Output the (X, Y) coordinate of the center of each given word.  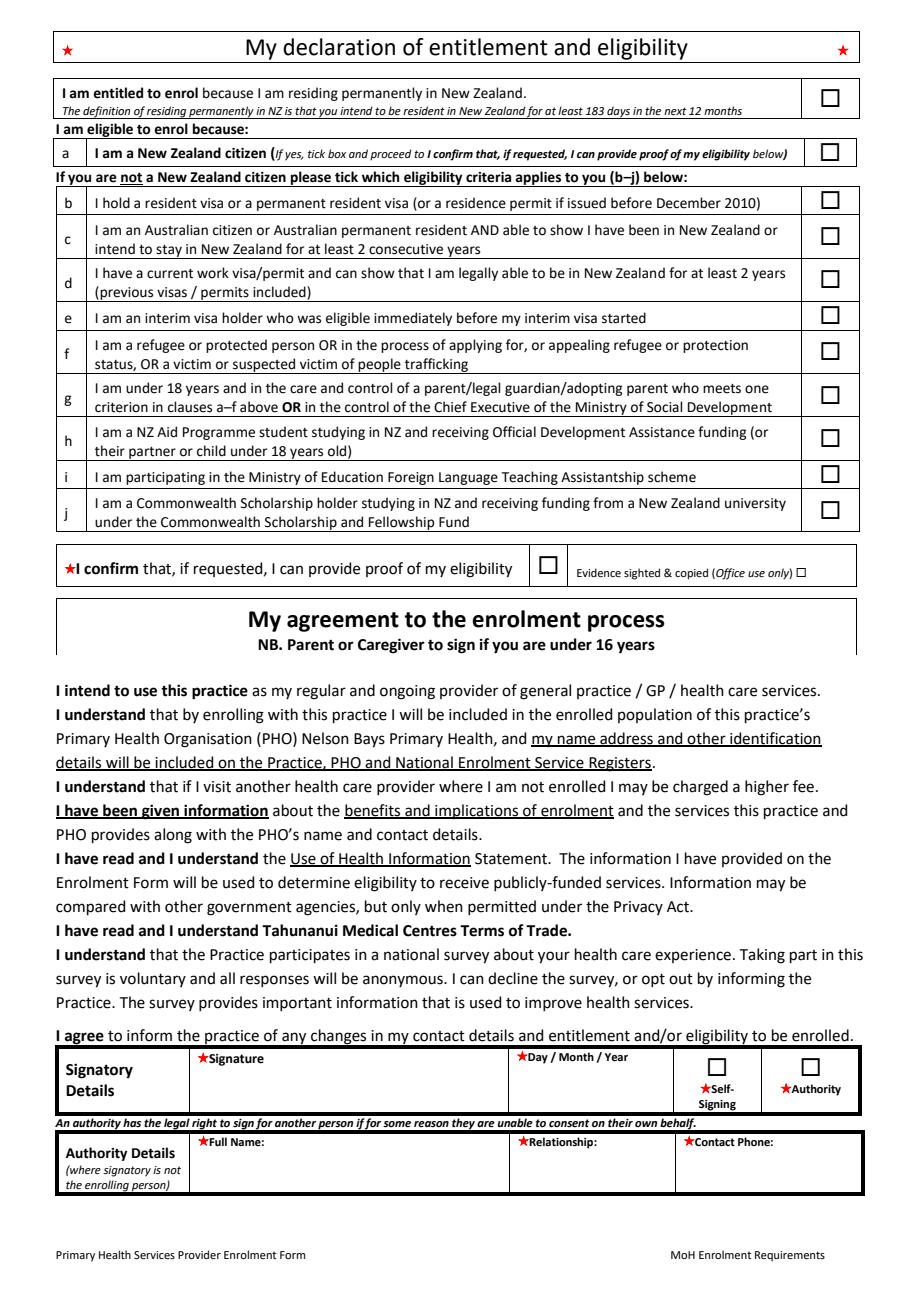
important (297, 1004)
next (675, 111)
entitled (118, 93)
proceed (391, 155)
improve (553, 1004)
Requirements (790, 1256)
